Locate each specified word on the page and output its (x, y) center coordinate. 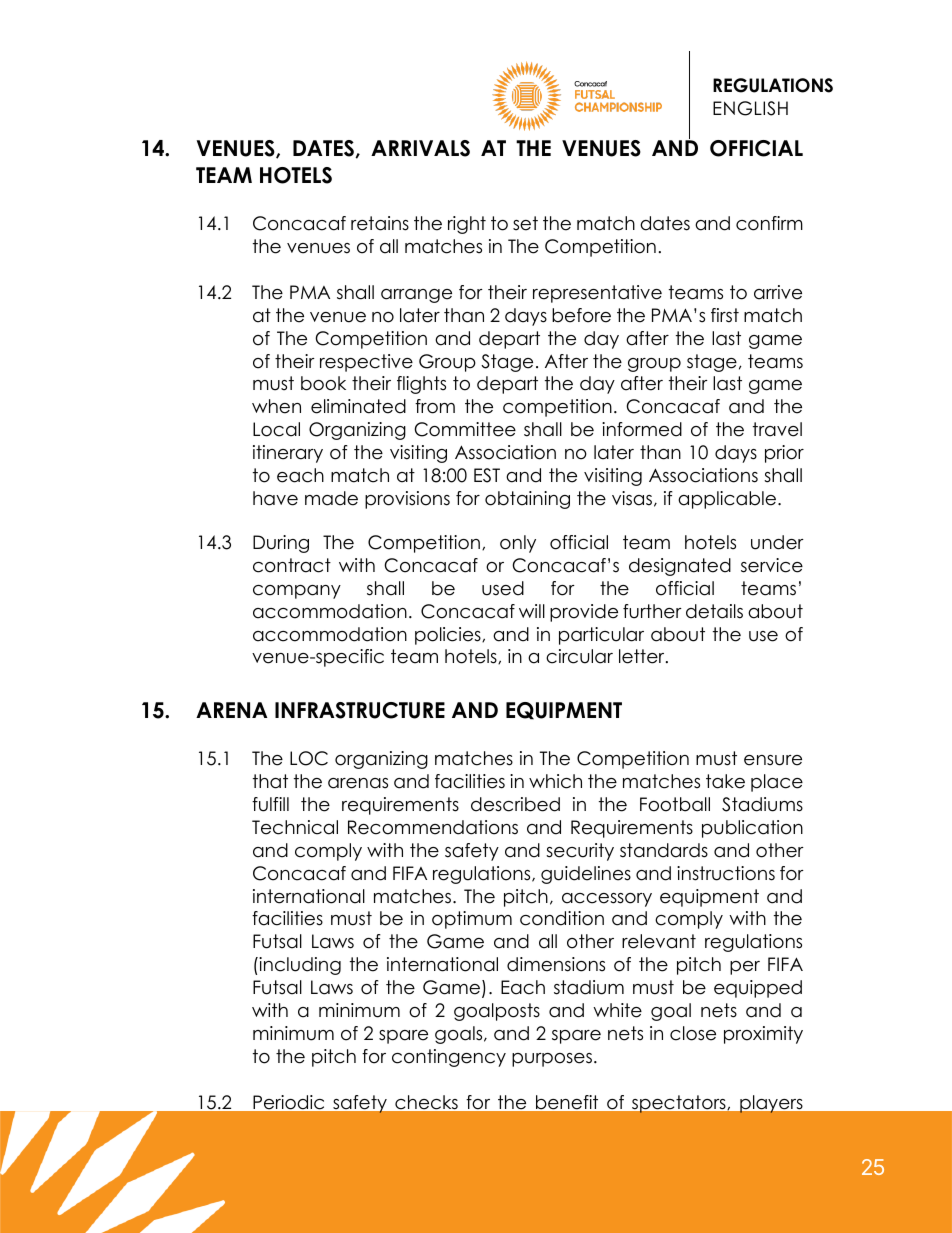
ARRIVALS (420, 148)
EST (487, 475)
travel (777, 429)
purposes (552, 1060)
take (725, 781)
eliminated (358, 406)
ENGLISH (750, 108)
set (525, 223)
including (299, 966)
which (555, 781)
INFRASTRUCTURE (360, 710)
